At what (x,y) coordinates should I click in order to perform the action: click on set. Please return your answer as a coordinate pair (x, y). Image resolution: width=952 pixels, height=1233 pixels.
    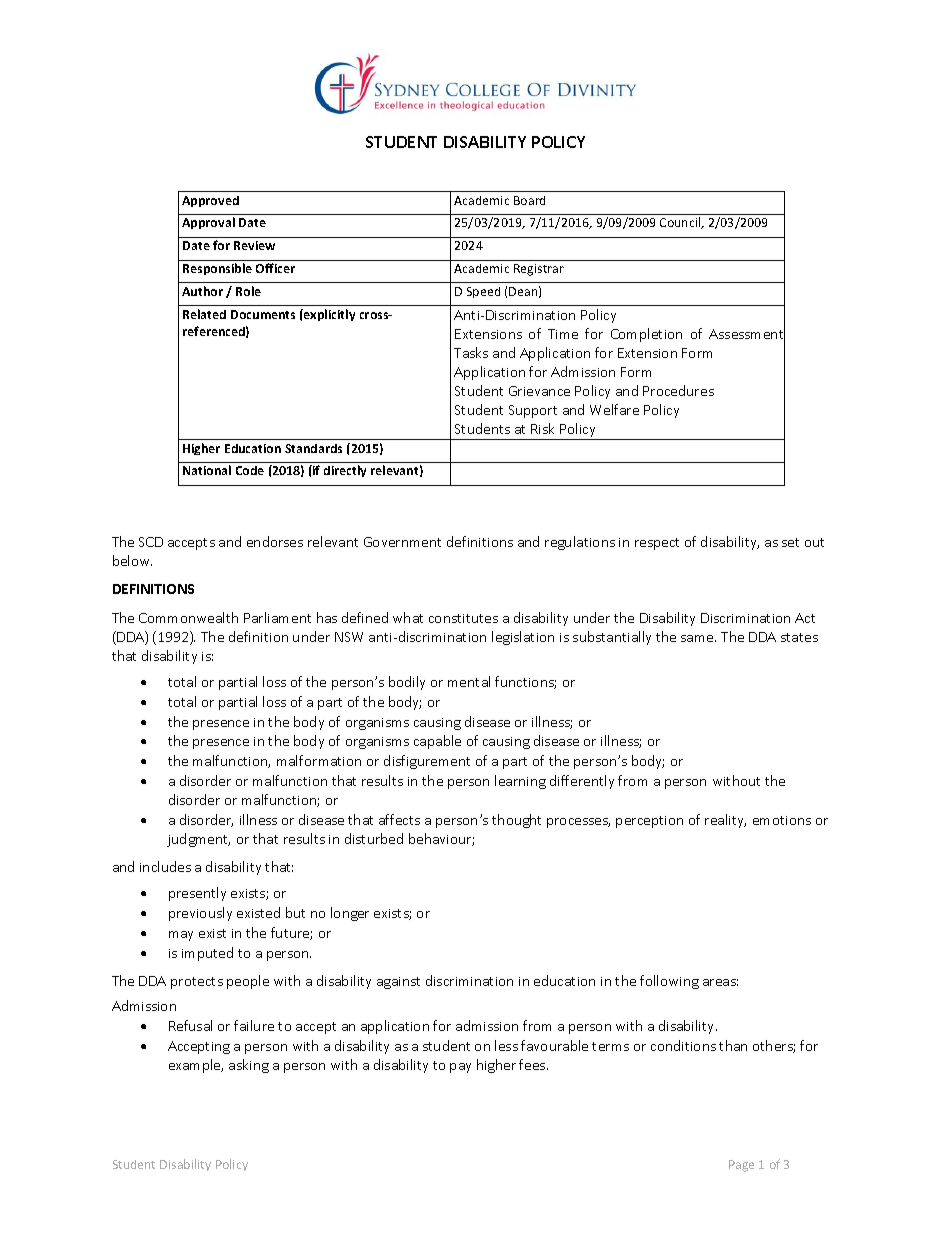
    Looking at the image, I should click on (790, 542).
